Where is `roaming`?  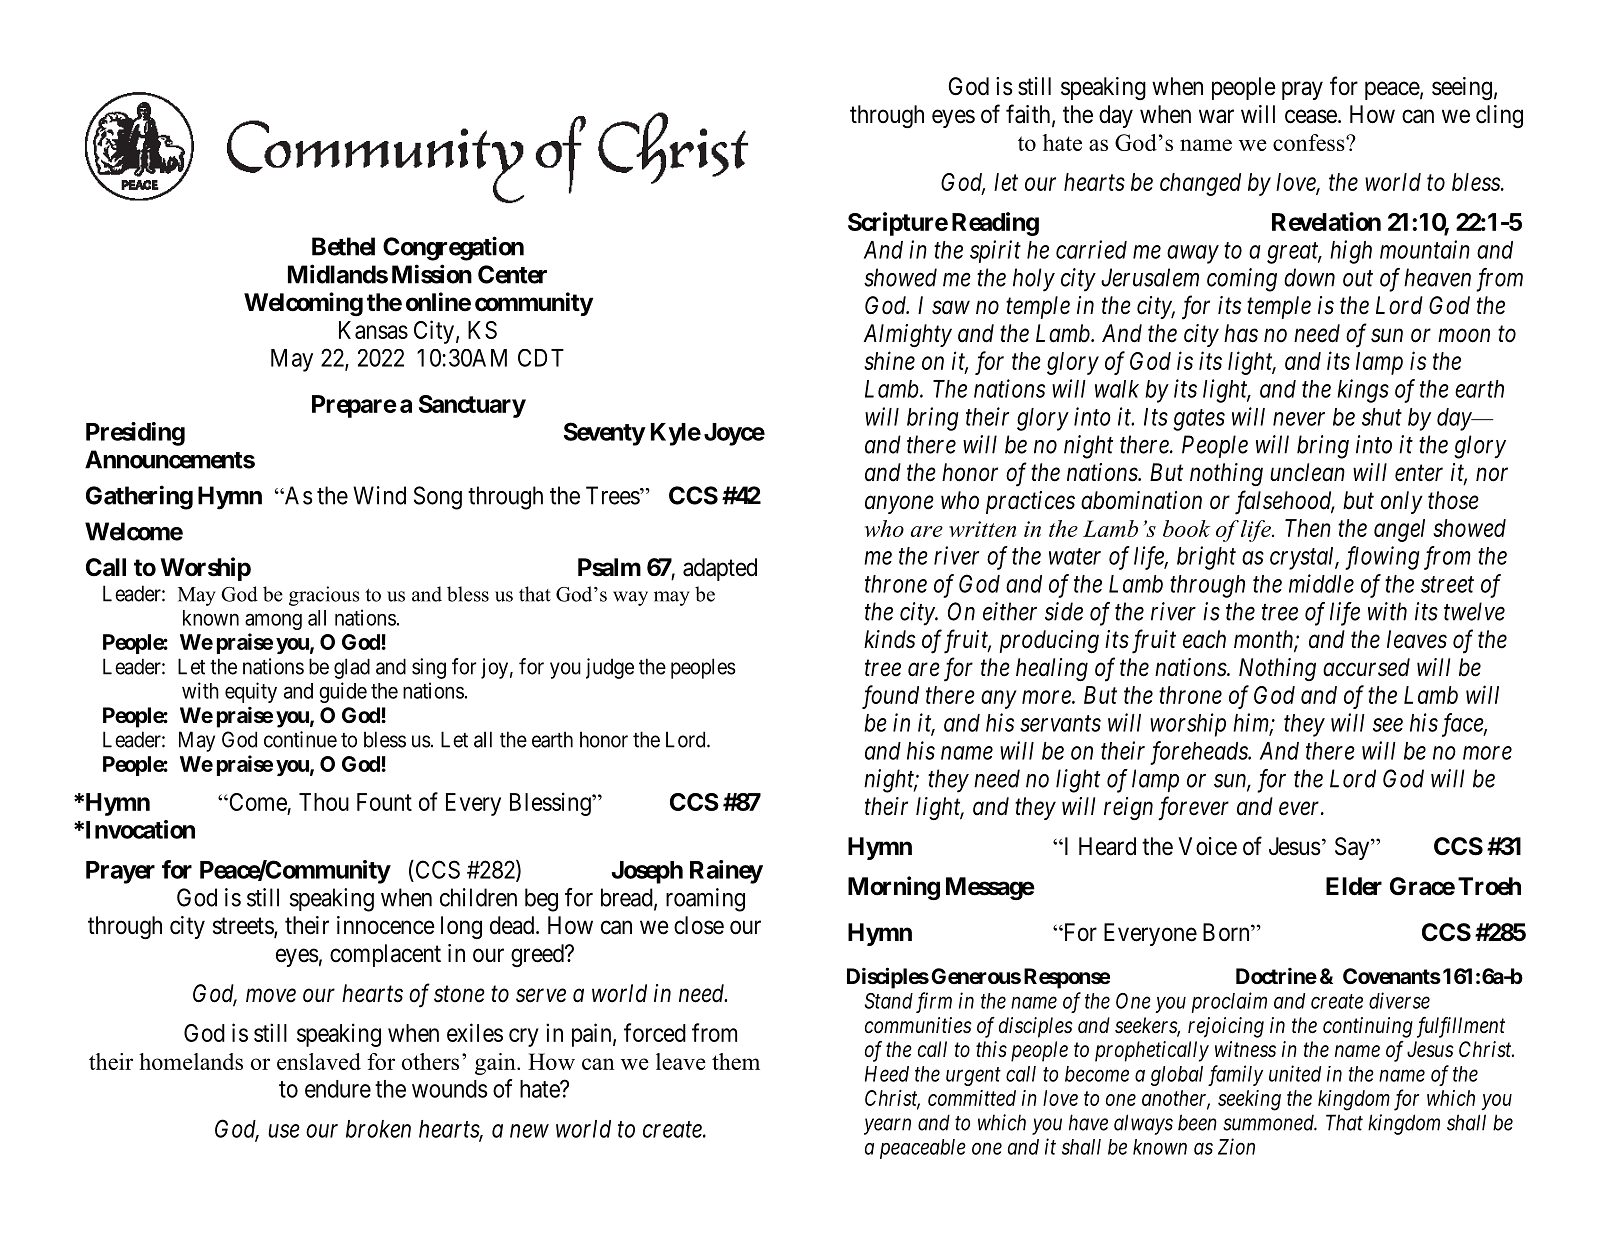
roaming is located at coordinates (705, 900).
